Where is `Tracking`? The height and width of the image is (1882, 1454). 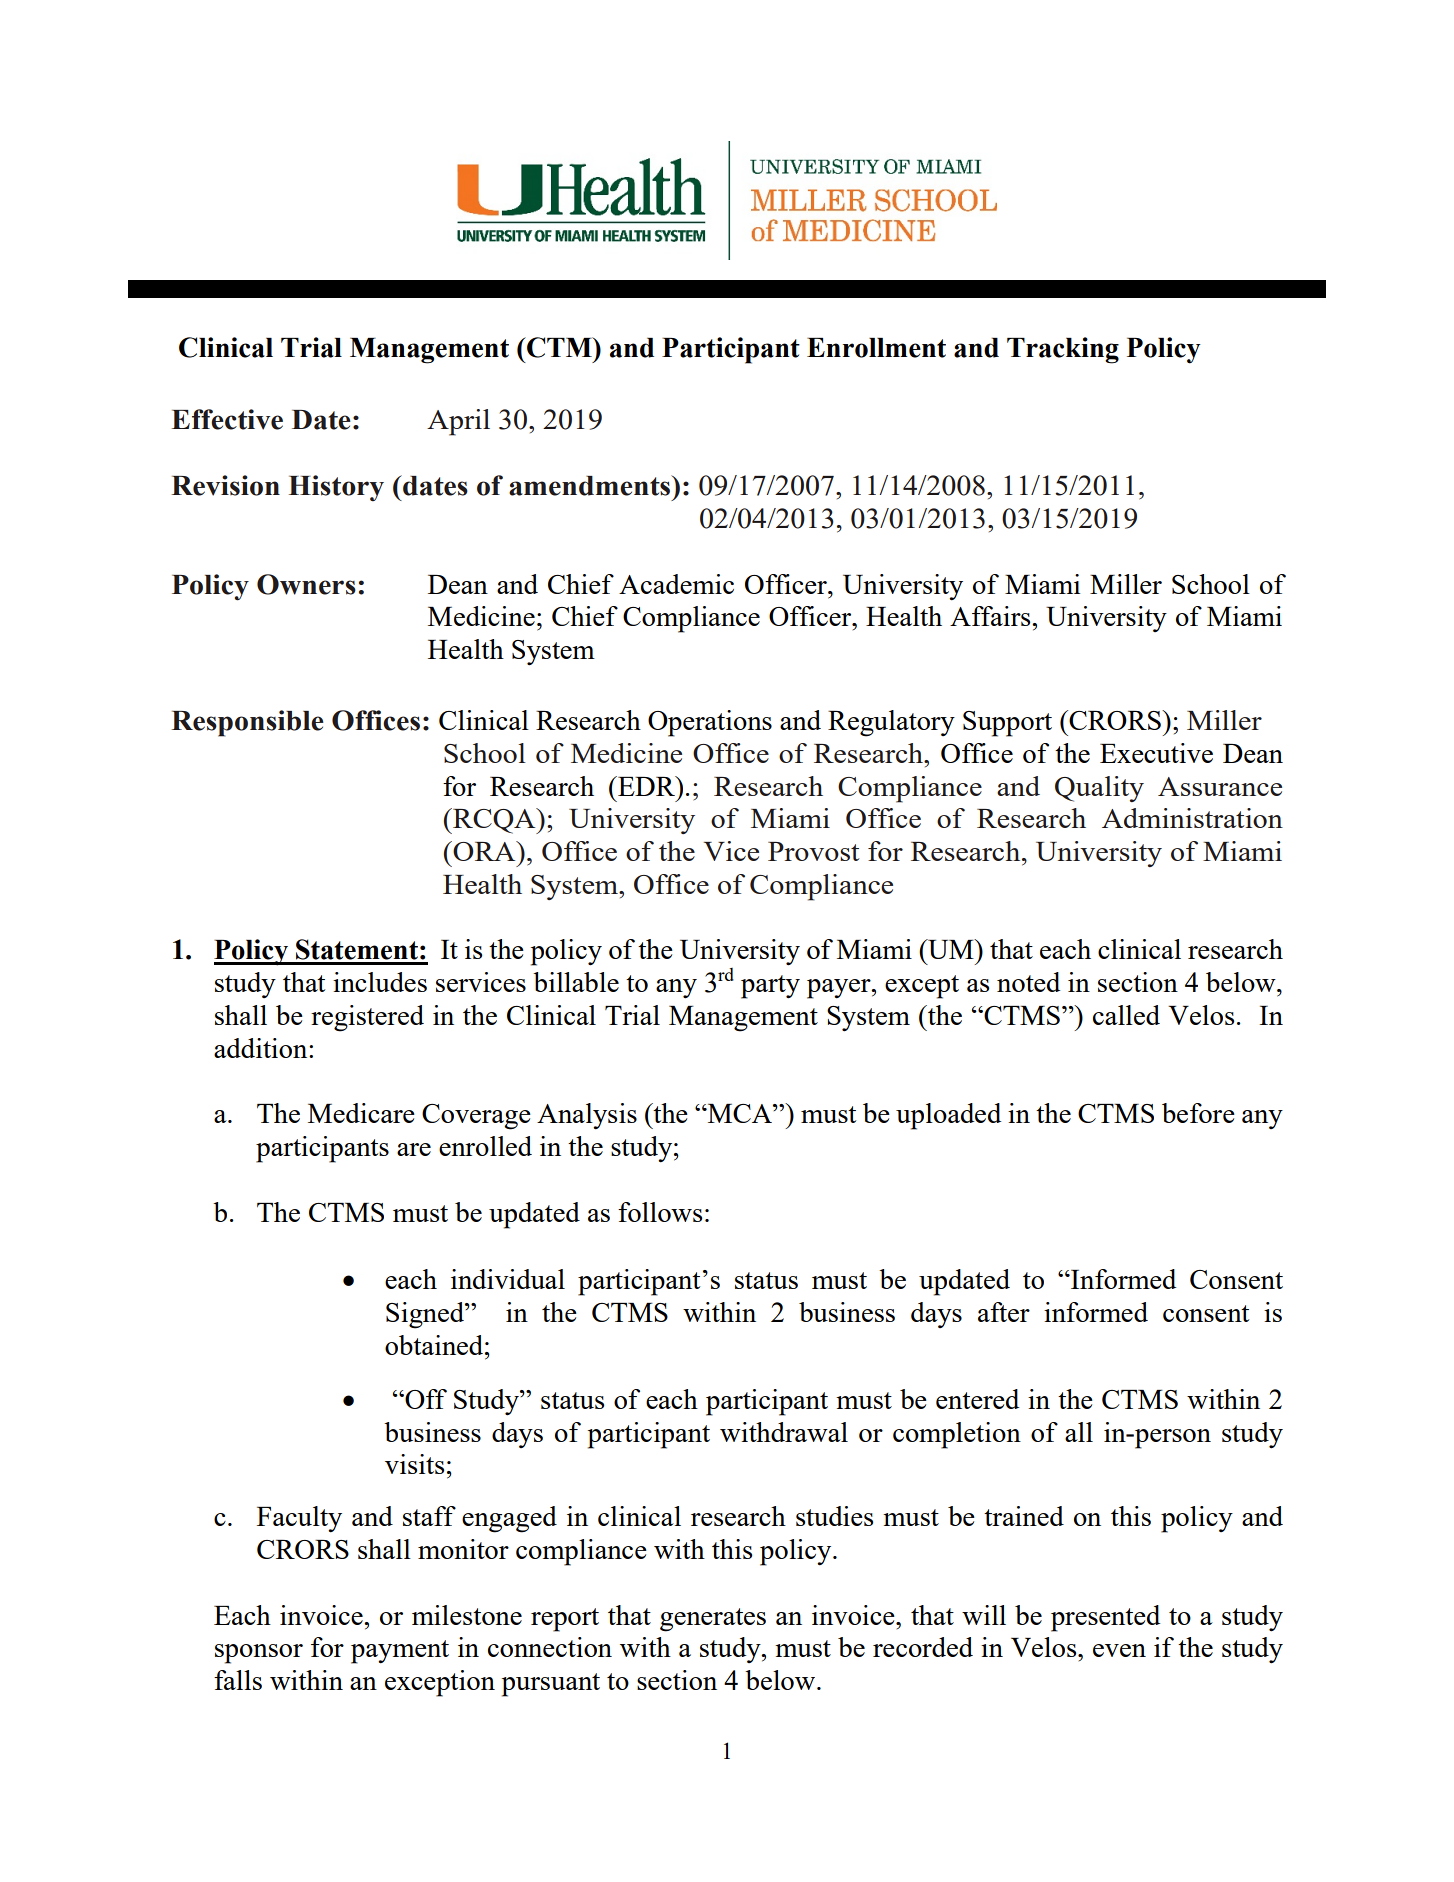 Tracking is located at coordinates (1063, 350).
